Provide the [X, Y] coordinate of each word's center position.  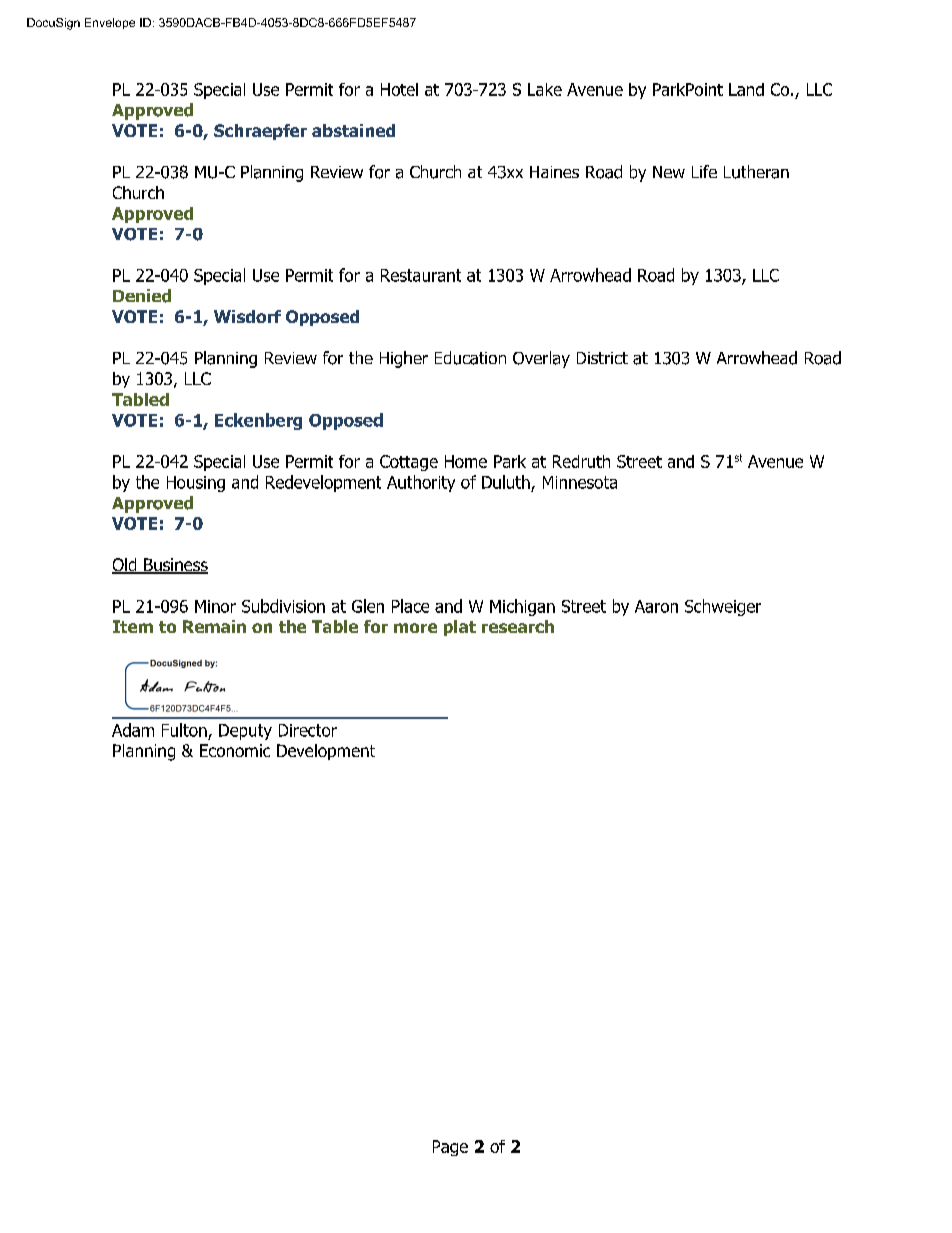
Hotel [399, 89]
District [602, 358]
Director [308, 730]
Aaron [656, 606]
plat [460, 628]
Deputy [245, 732]
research [518, 626]
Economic [235, 750]
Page [450, 1148]
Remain [214, 626]
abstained [353, 130]
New [669, 172]
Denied [142, 296]
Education [470, 358]
